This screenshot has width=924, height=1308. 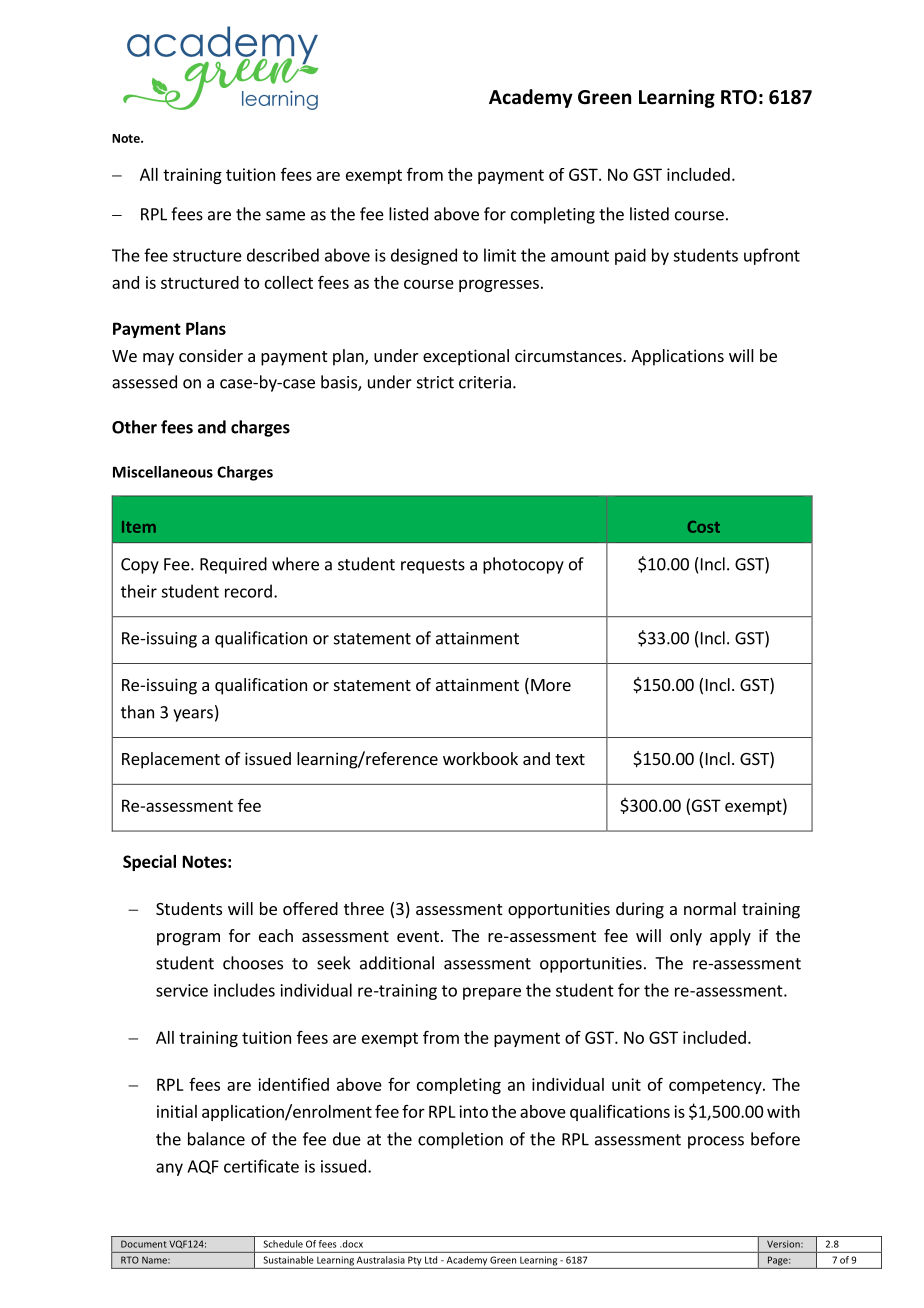 I want to click on normal, so click(x=710, y=908).
